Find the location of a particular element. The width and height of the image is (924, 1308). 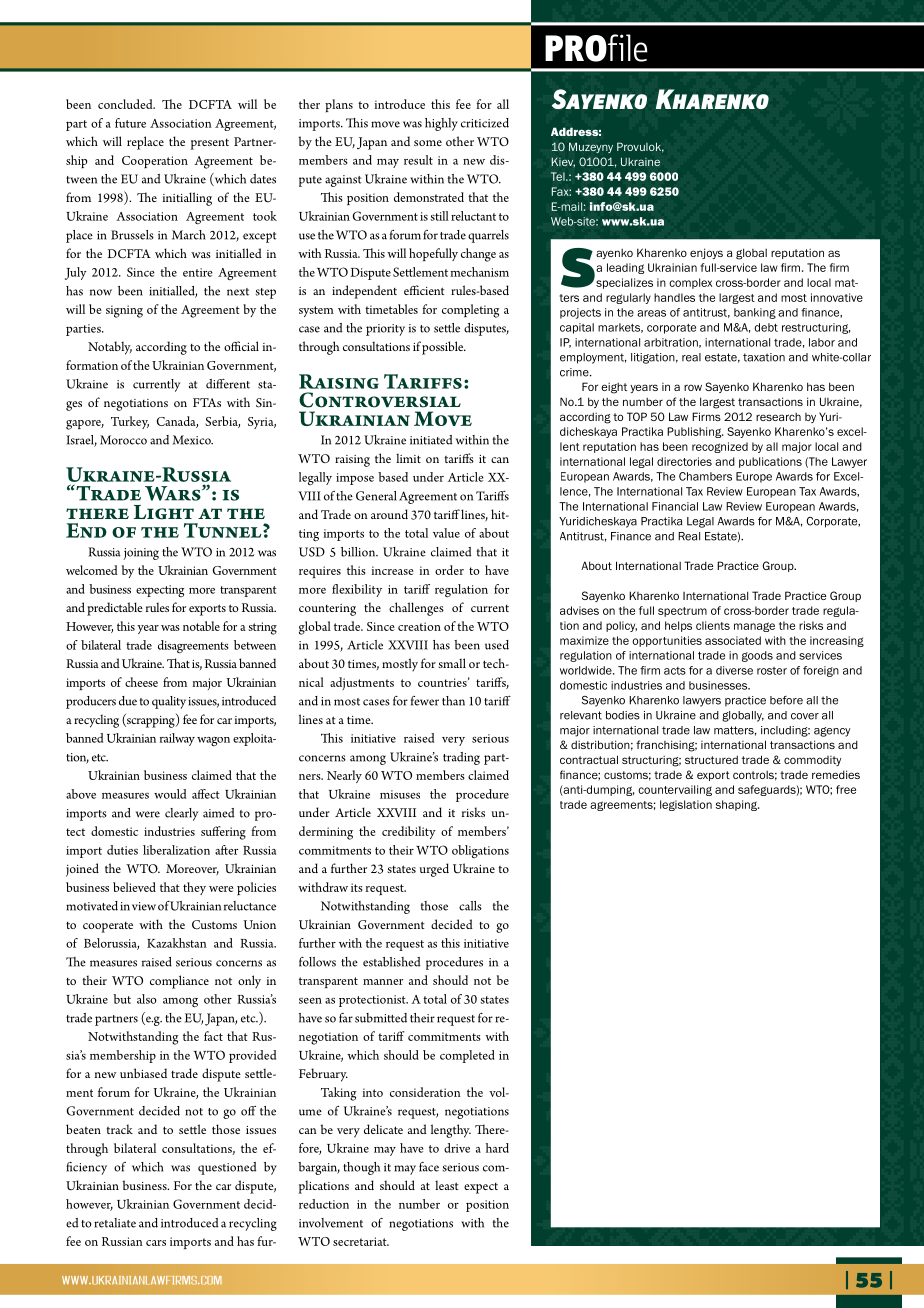

shaping is located at coordinates (737, 805).
